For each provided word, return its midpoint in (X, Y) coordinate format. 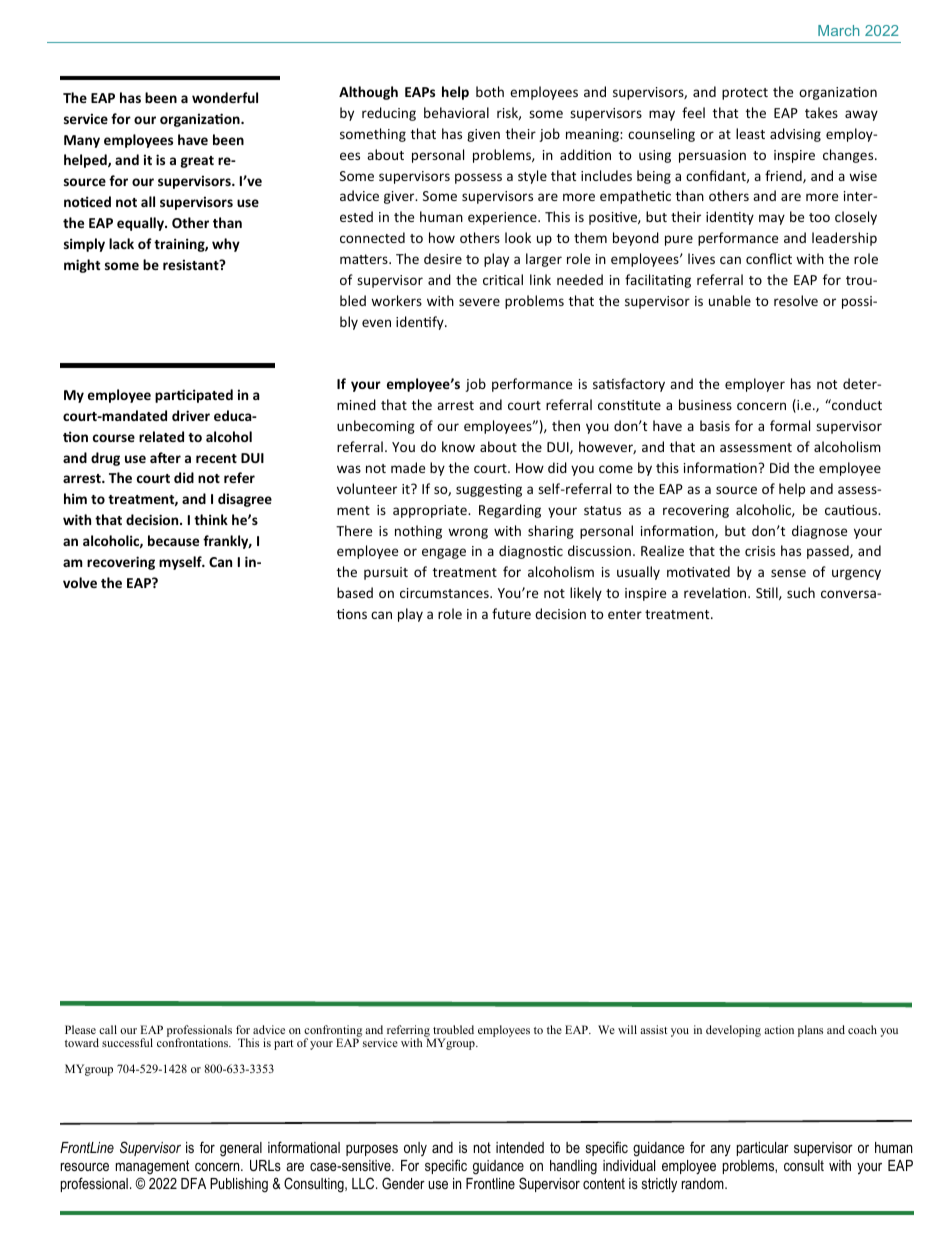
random (704, 1183)
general (241, 1149)
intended (520, 1147)
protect (745, 94)
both (490, 91)
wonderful (225, 97)
